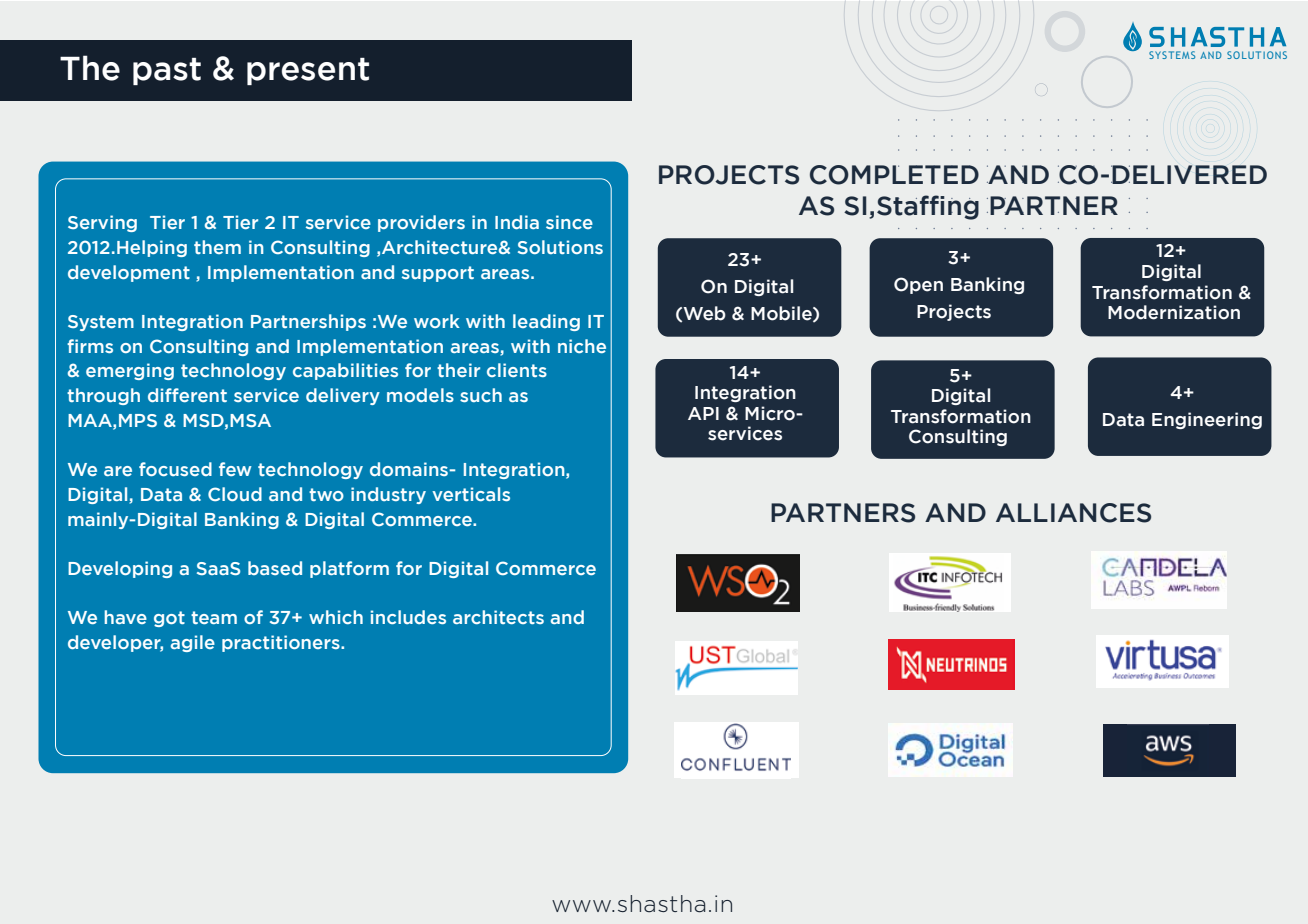 This screenshot has width=1308, height=924. What do you see at coordinates (1174, 312) in the screenshot?
I see `Modernization` at bounding box center [1174, 312].
